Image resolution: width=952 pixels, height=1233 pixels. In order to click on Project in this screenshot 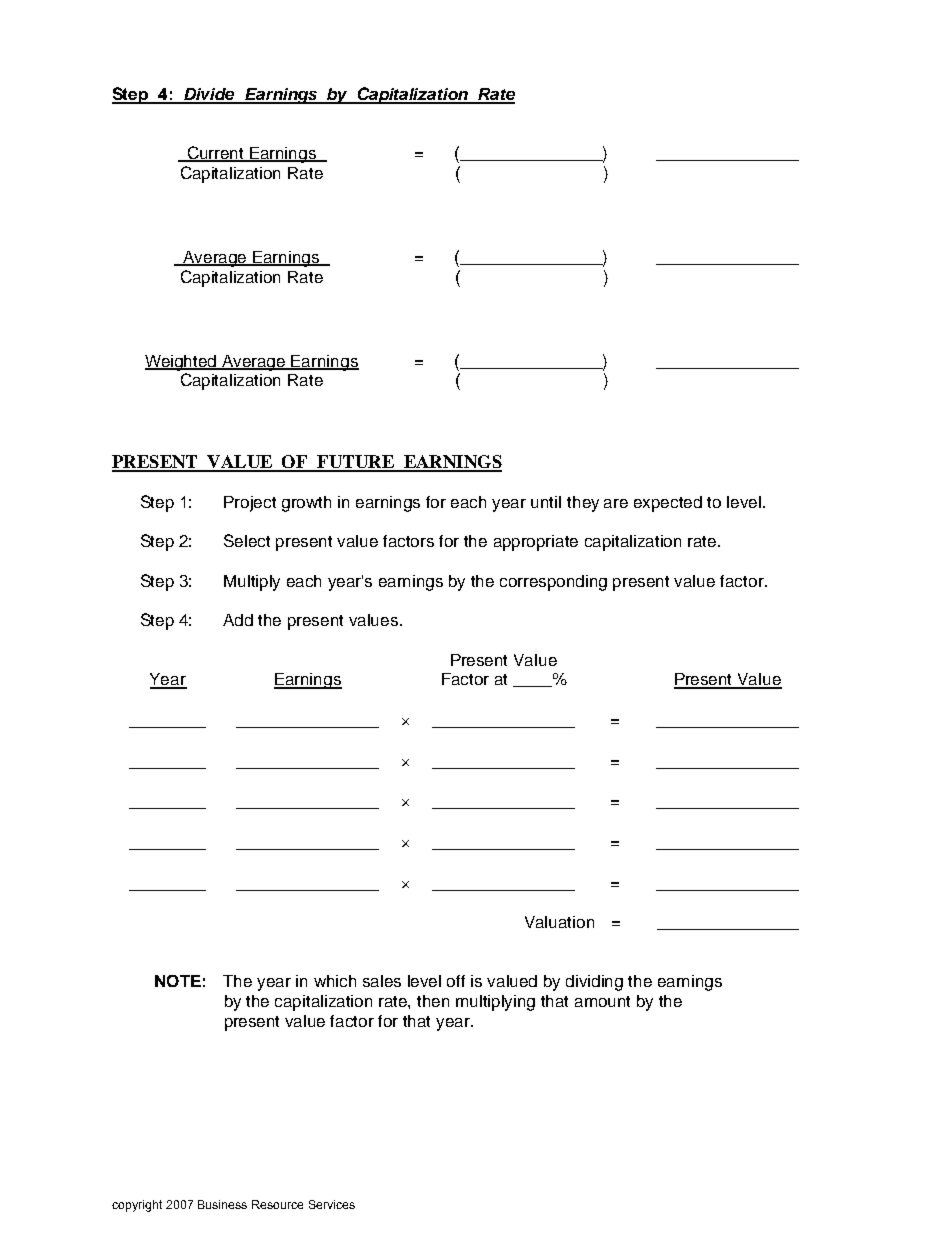, I will do `click(250, 504)`.
